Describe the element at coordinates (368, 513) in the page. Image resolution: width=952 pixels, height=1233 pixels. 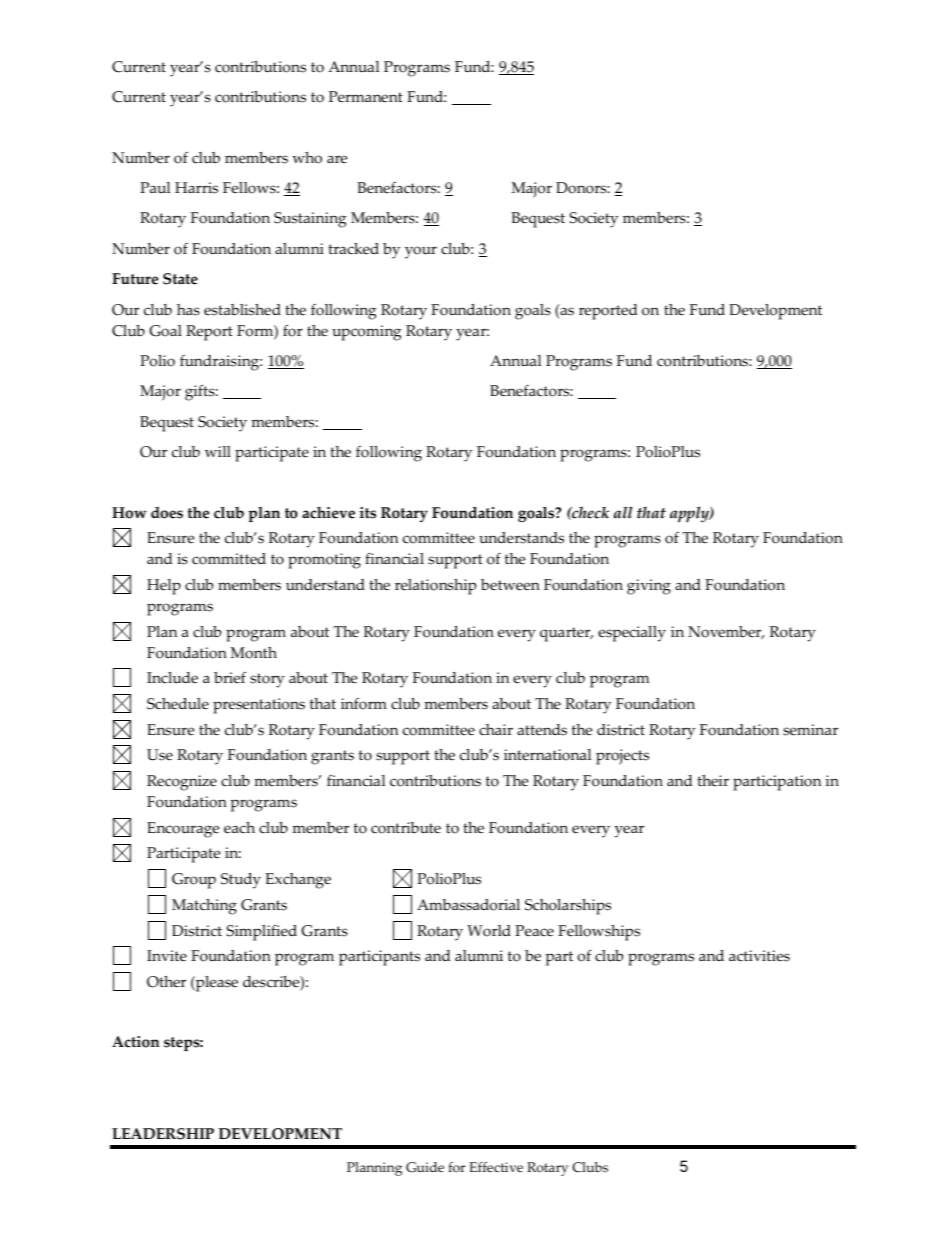
I see `its` at that location.
